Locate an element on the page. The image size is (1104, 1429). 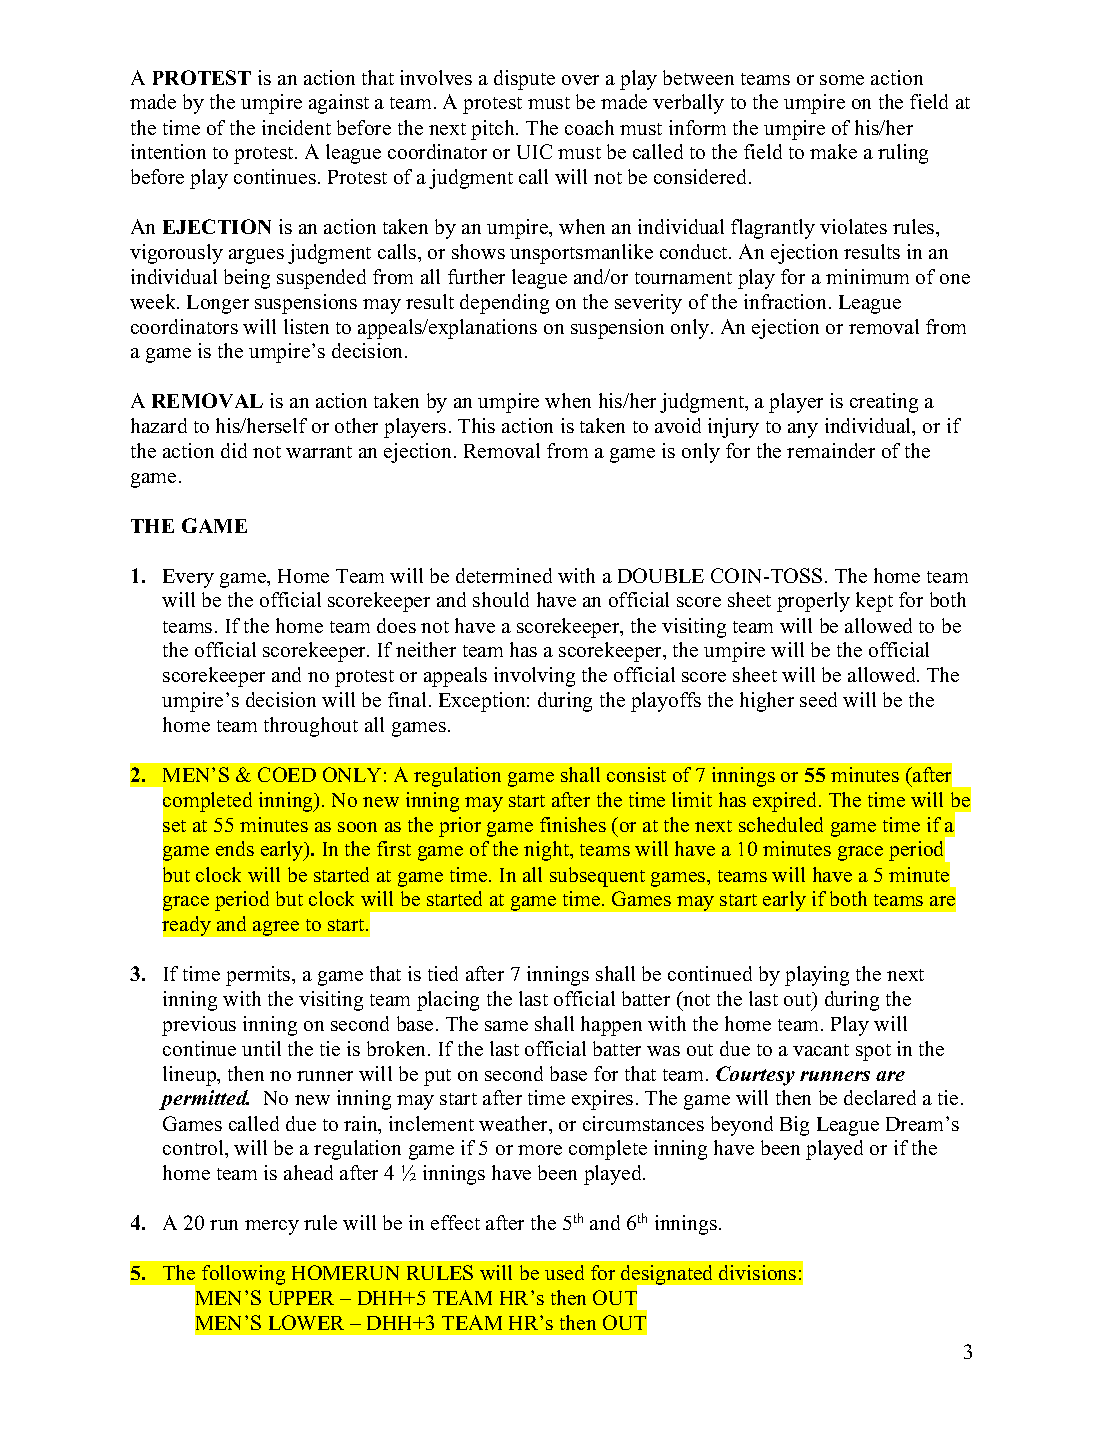
ends is located at coordinates (235, 848).
